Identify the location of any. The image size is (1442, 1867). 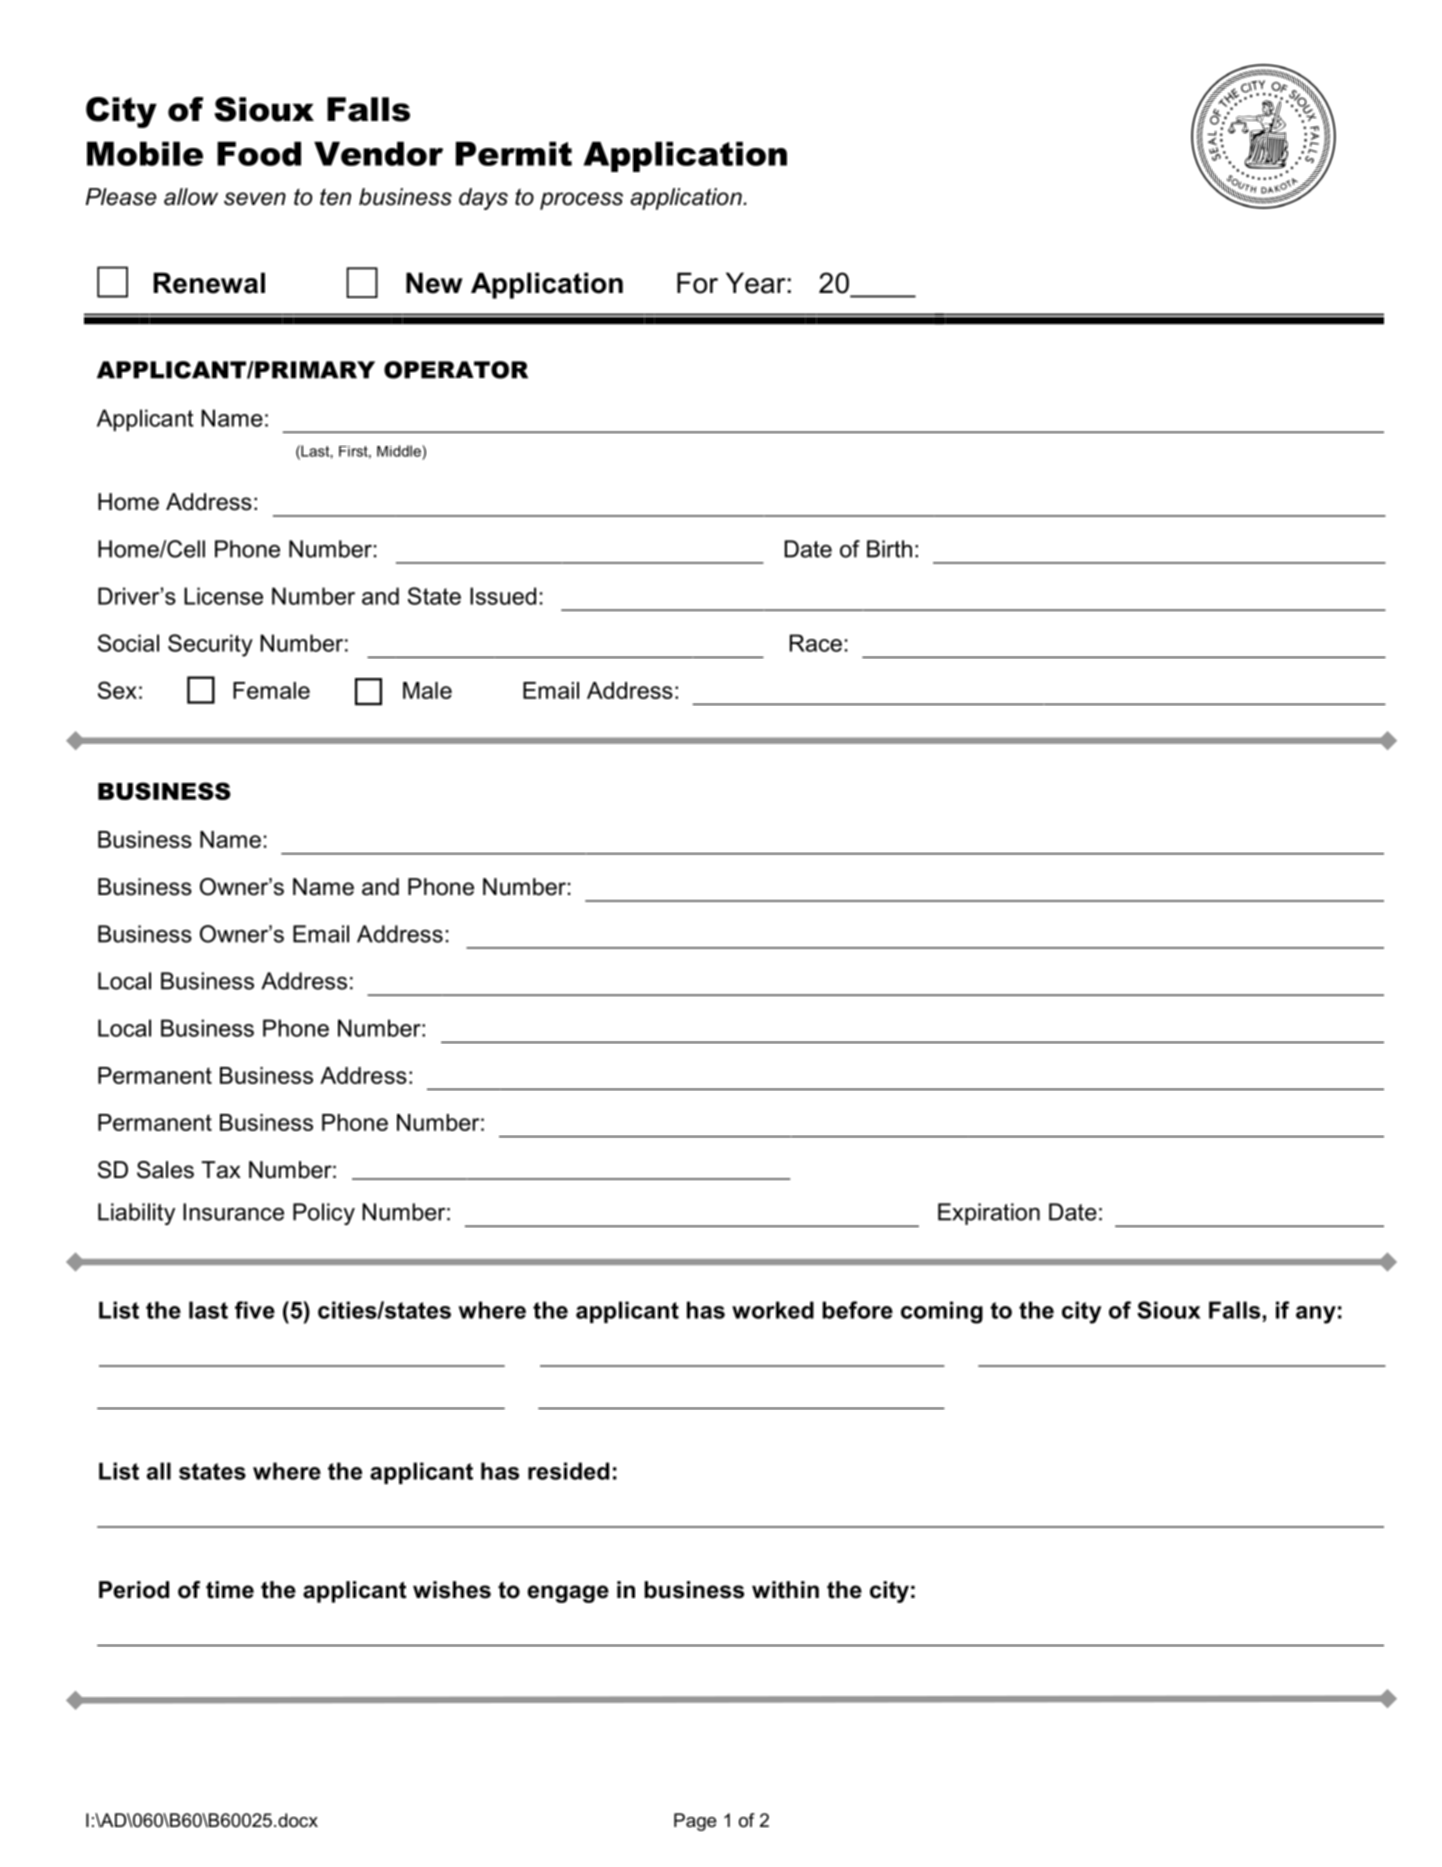
(1316, 1315).
